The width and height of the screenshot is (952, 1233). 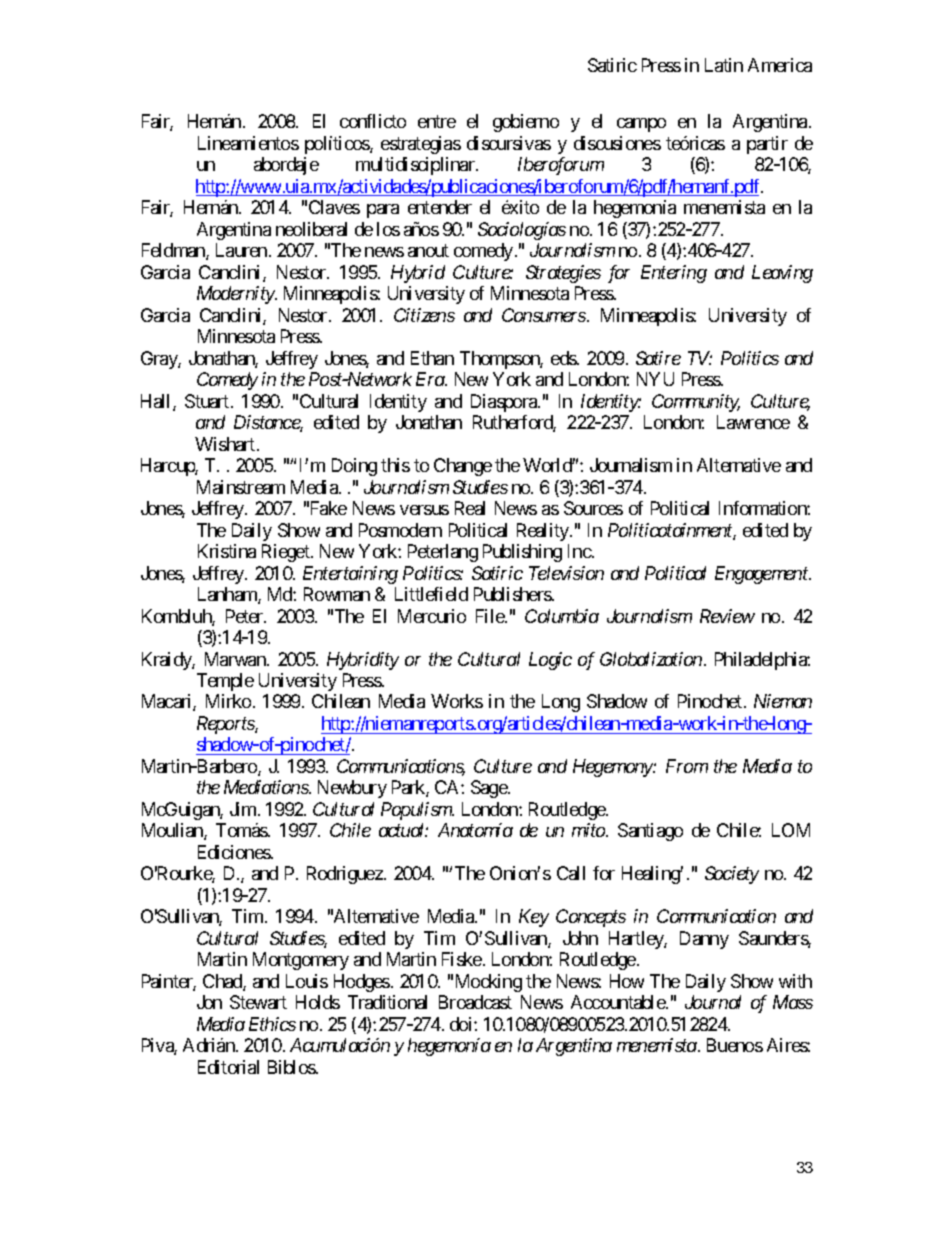 What do you see at coordinates (687, 766) in the screenshot?
I see `From` at bounding box center [687, 766].
